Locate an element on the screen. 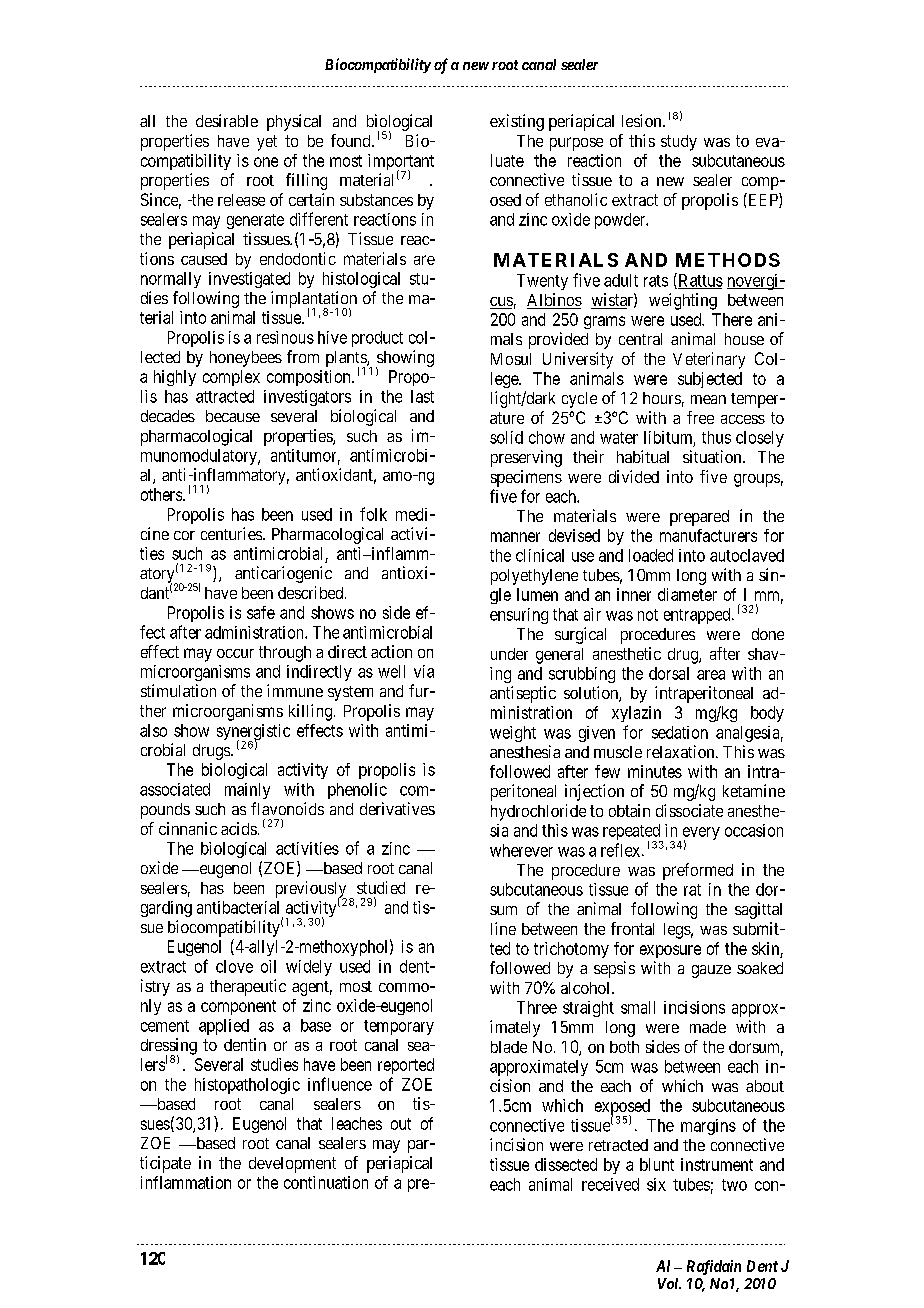 This screenshot has width=924, height=1308. via is located at coordinates (424, 671).
